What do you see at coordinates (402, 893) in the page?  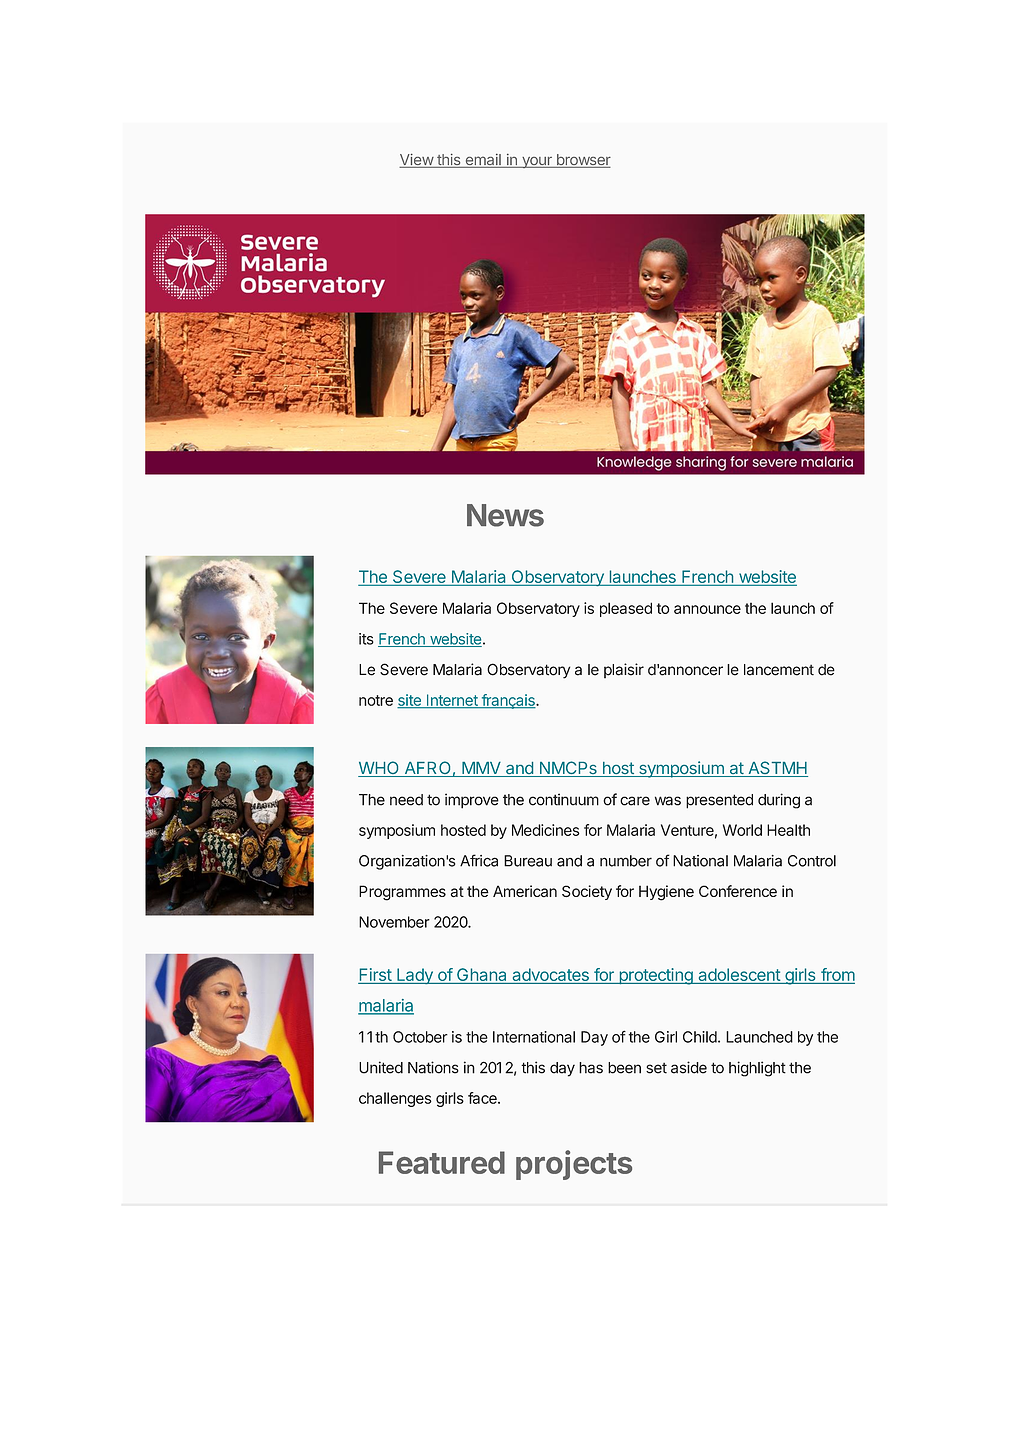 I see `Programmes` at bounding box center [402, 893].
